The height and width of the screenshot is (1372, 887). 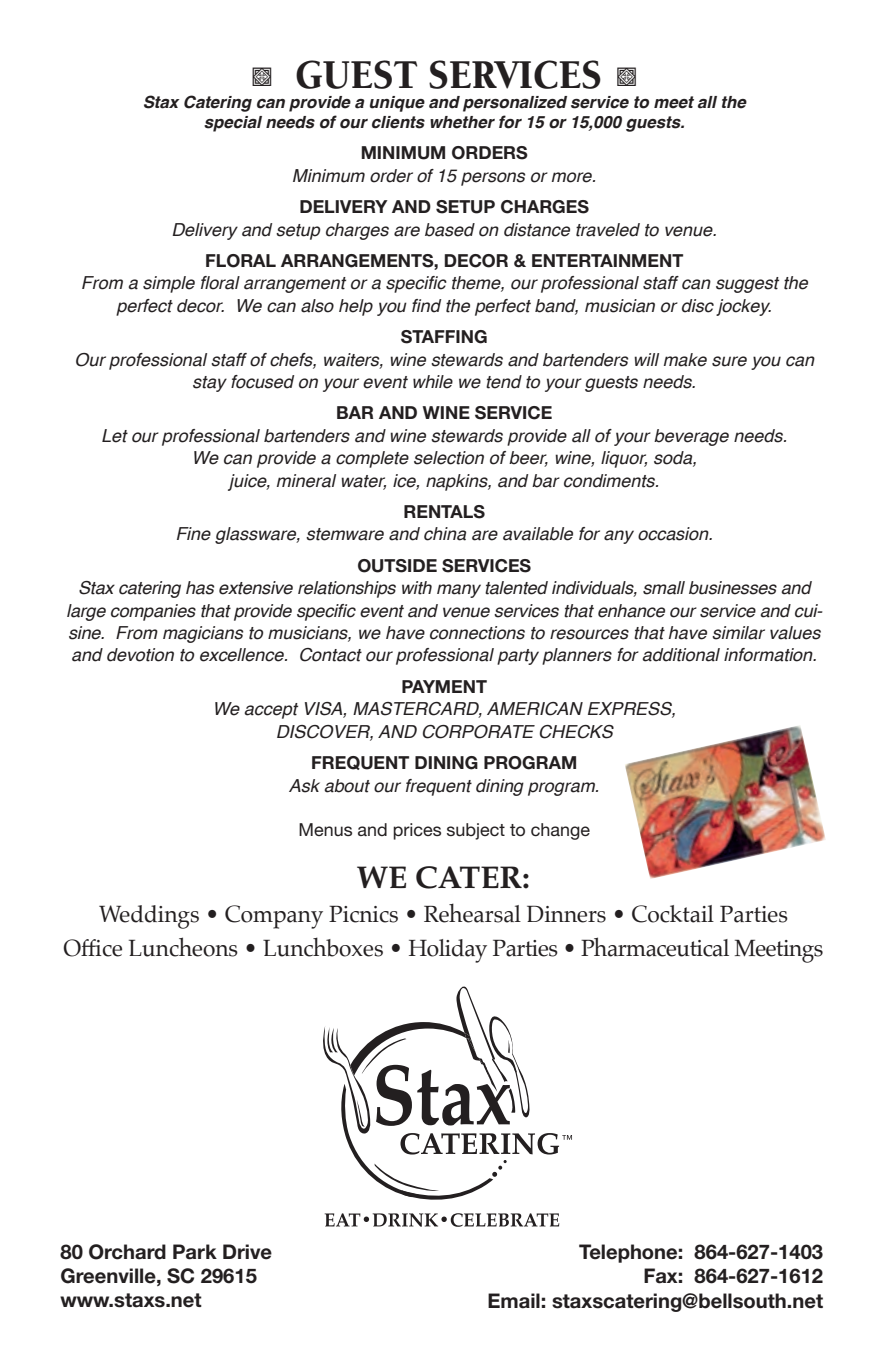 I want to click on devotion, so click(x=140, y=655).
